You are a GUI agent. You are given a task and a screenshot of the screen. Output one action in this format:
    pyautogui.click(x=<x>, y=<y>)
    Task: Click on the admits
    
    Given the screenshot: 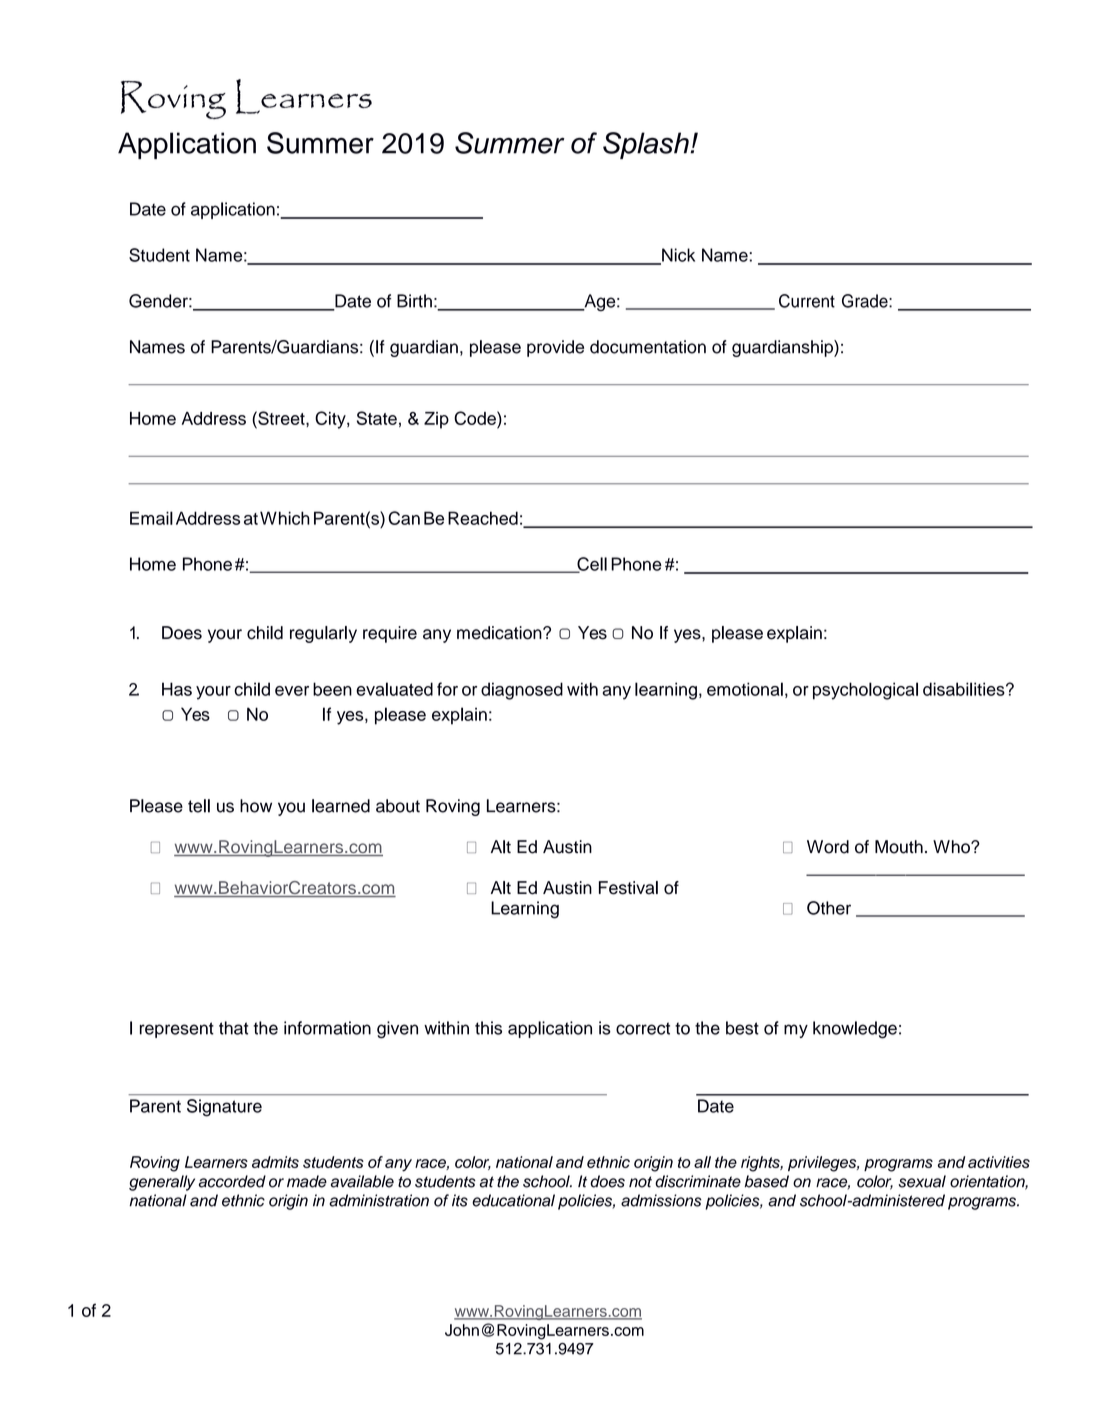 What is the action you would take?
    pyautogui.click(x=275, y=1162)
